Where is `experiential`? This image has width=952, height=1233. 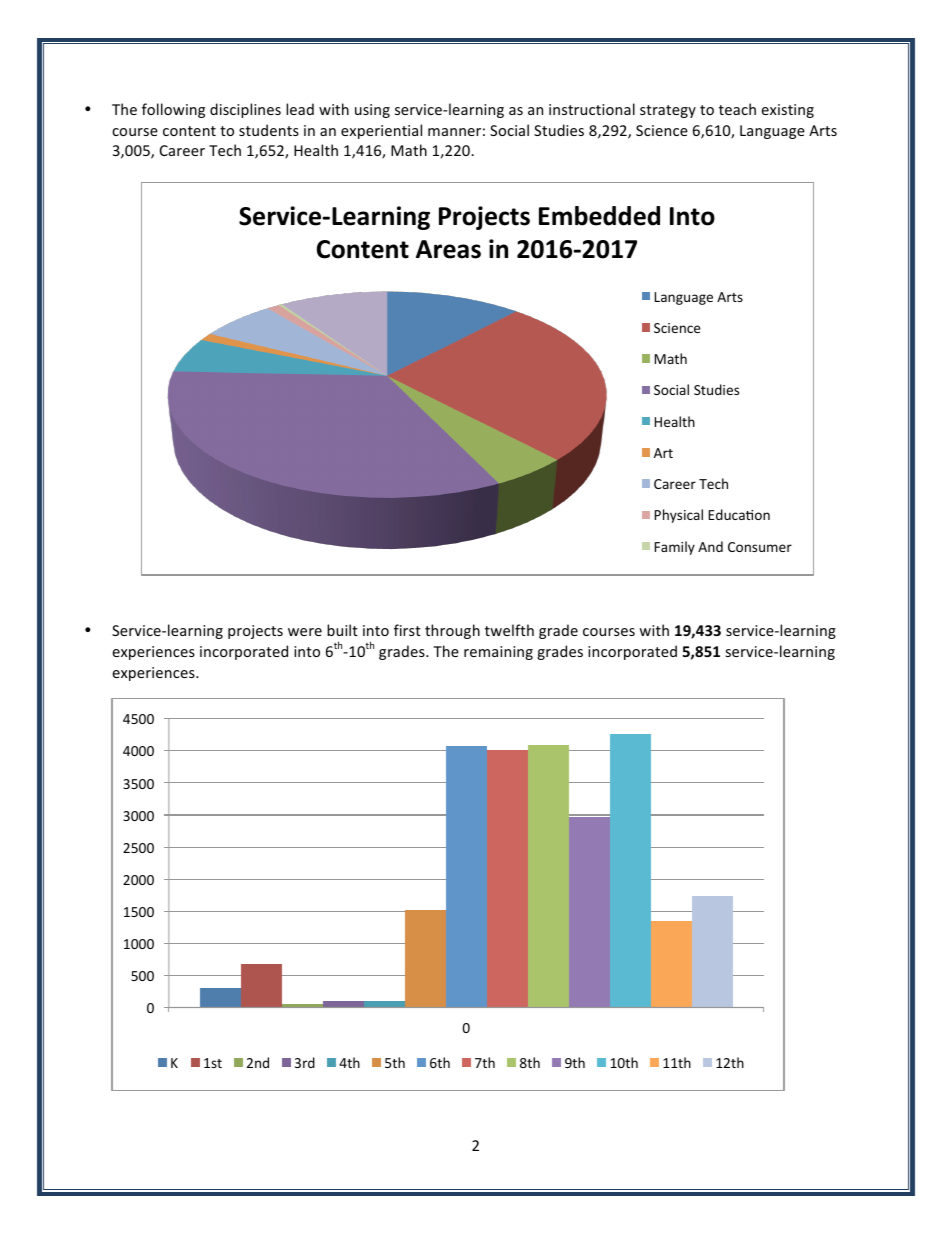
experiential is located at coordinates (381, 131).
